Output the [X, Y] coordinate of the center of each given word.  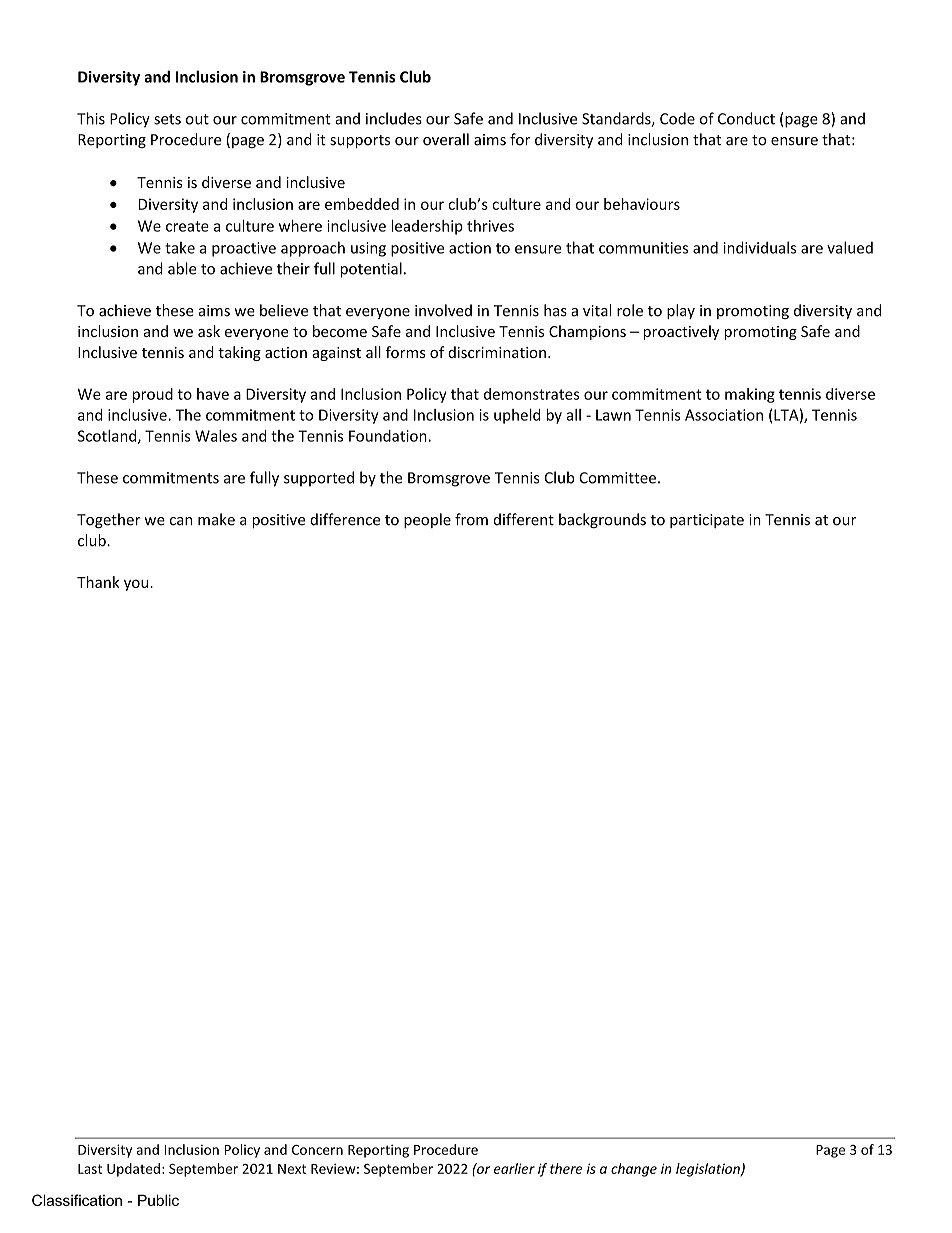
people [427, 520]
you [137, 585]
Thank [98, 582]
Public [158, 1200]
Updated [133, 1170]
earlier [514, 1168]
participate [707, 521]
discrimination [497, 352]
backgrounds [602, 520]
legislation [709, 1170]
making [750, 395]
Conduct [746, 118]
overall [446, 139]
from [471, 519]
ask [209, 331]
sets [167, 119]
